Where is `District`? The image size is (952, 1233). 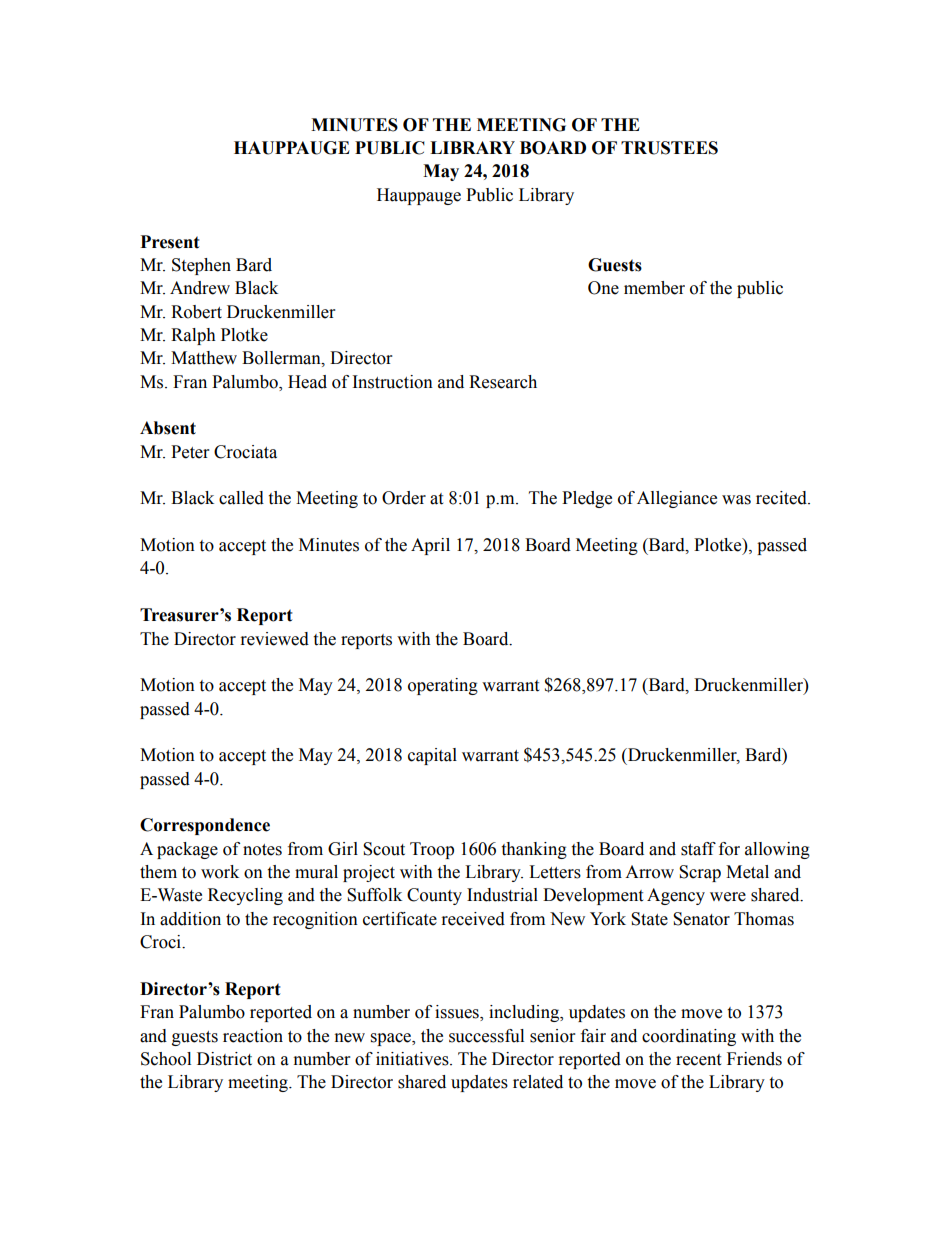
District is located at coordinates (224, 1059).
